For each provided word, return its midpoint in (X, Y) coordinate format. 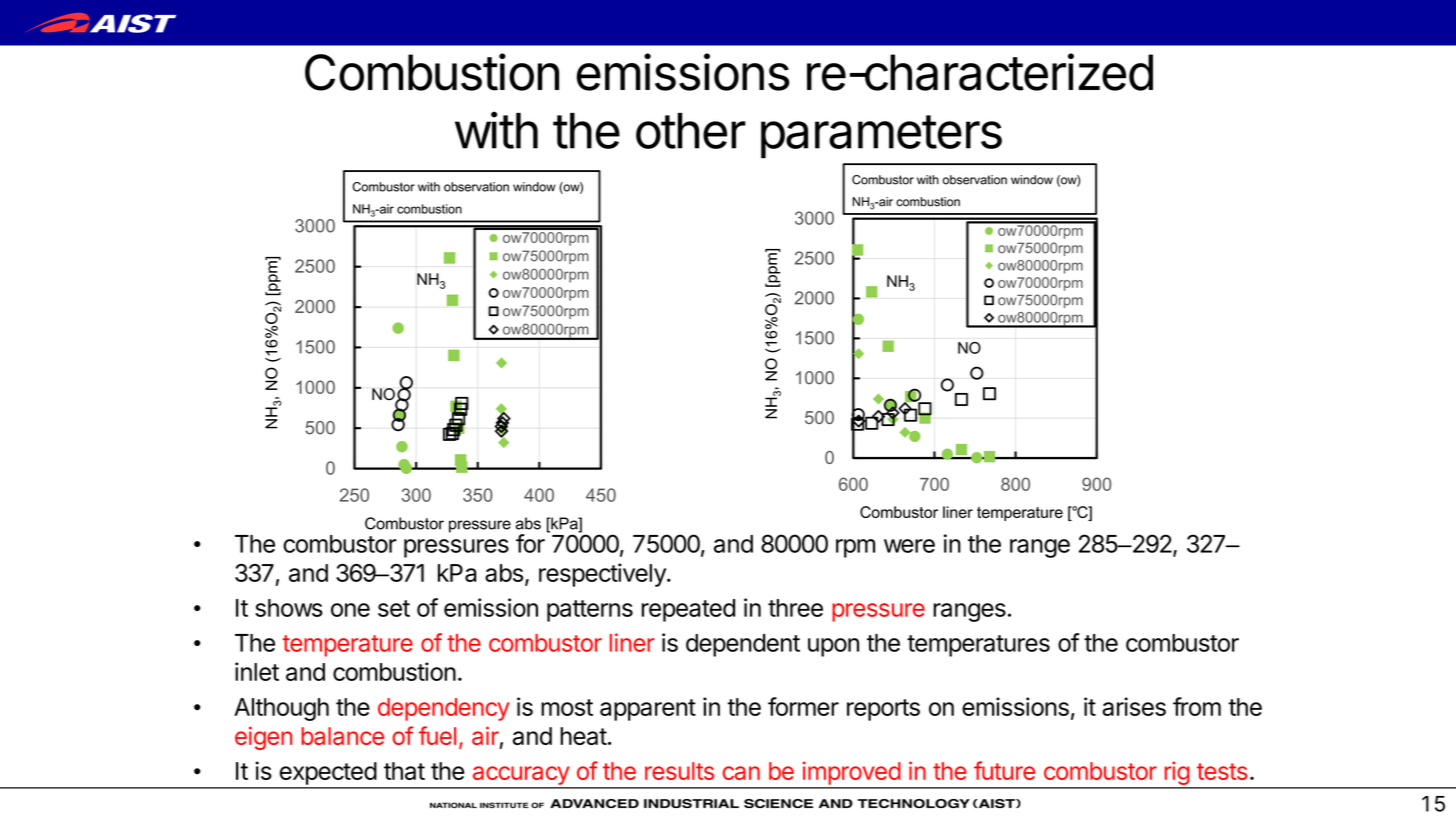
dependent (743, 645)
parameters (881, 137)
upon (833, 647)
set (394, 608)
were (909, 546)
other (691, 131)
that (404, 771)
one (350, 610)
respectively (603, 575)
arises (1134, 706)
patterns (590, 611)
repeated (688, 610)
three (795, 608)
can (741, 773)
